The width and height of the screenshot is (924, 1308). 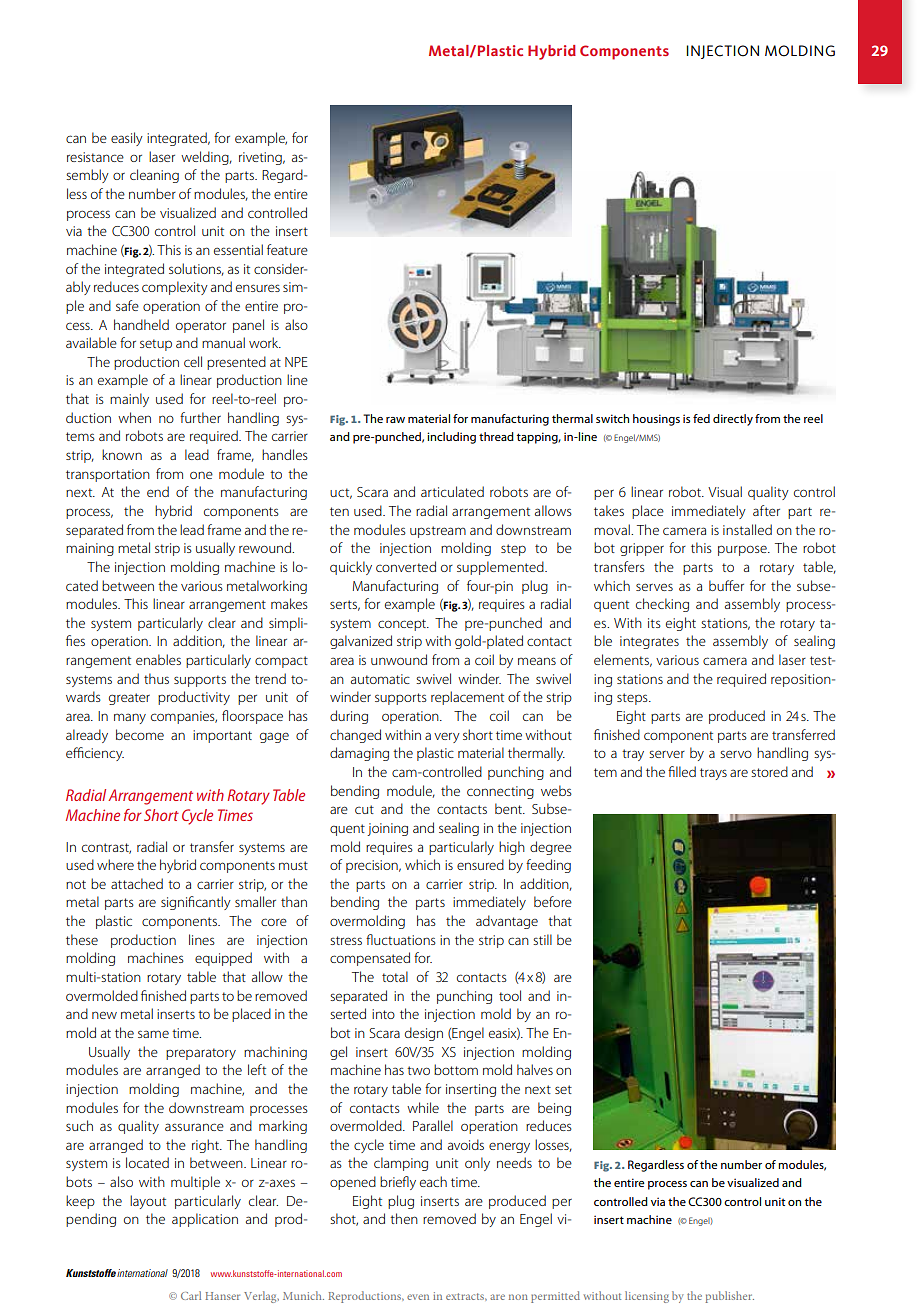 What do you see at coordinates (154, 176) in the screenshot?
I see `cleaning` at bounding box center [154, 176].
